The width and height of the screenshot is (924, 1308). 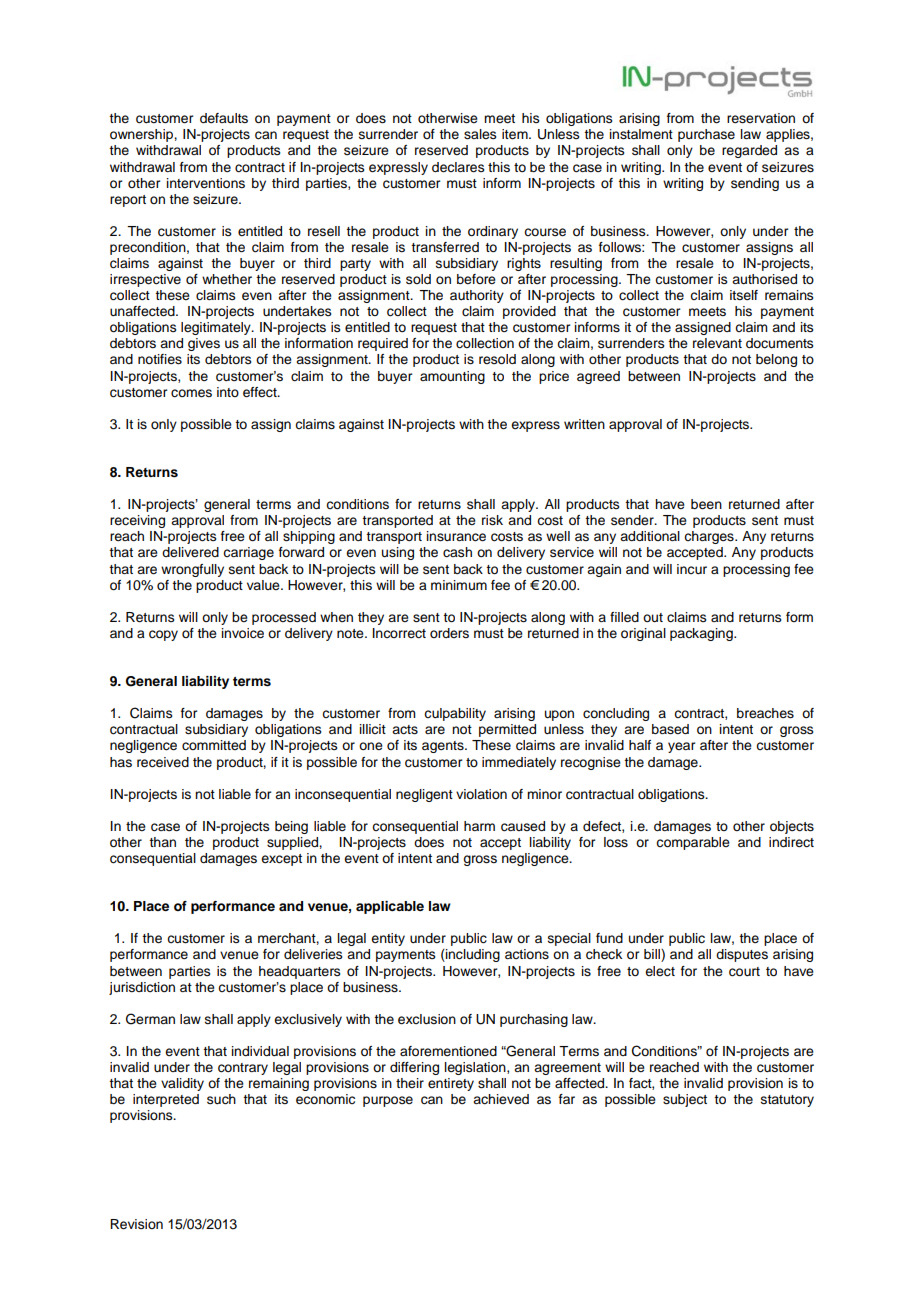 I want to click on amounting, so click(x=452, y=377).
